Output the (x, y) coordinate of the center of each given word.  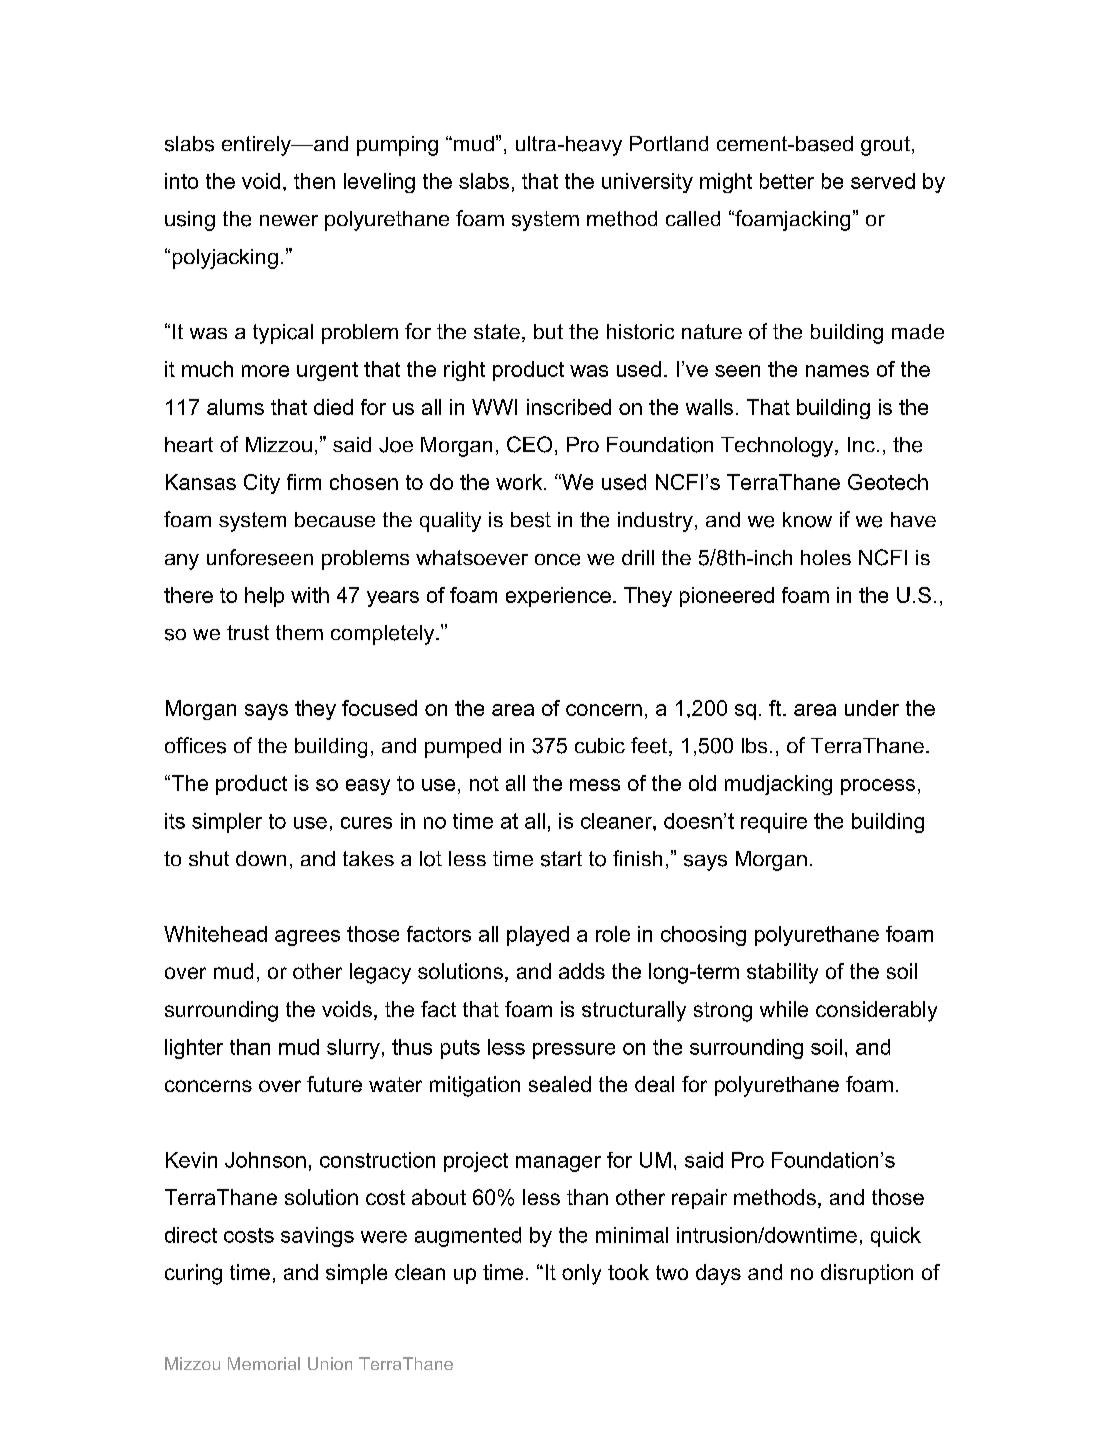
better (787, 181)
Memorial (264, 1363)
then (314, 181)
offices (195, 745)
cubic (600, 745)
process (878, 787)
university (647, 183)
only (581, 1274)
